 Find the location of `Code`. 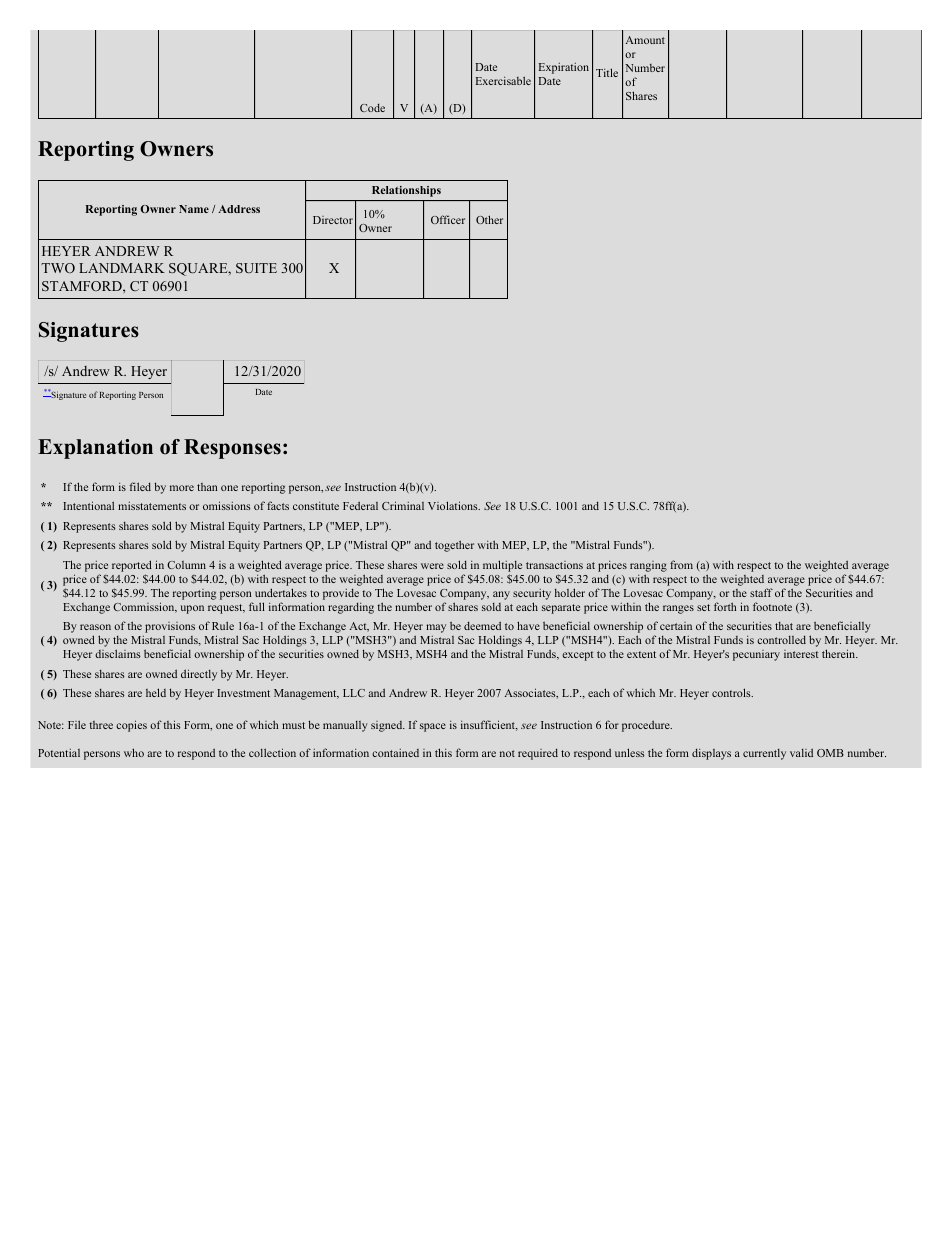

Code is located at coordinates (372, 107).
